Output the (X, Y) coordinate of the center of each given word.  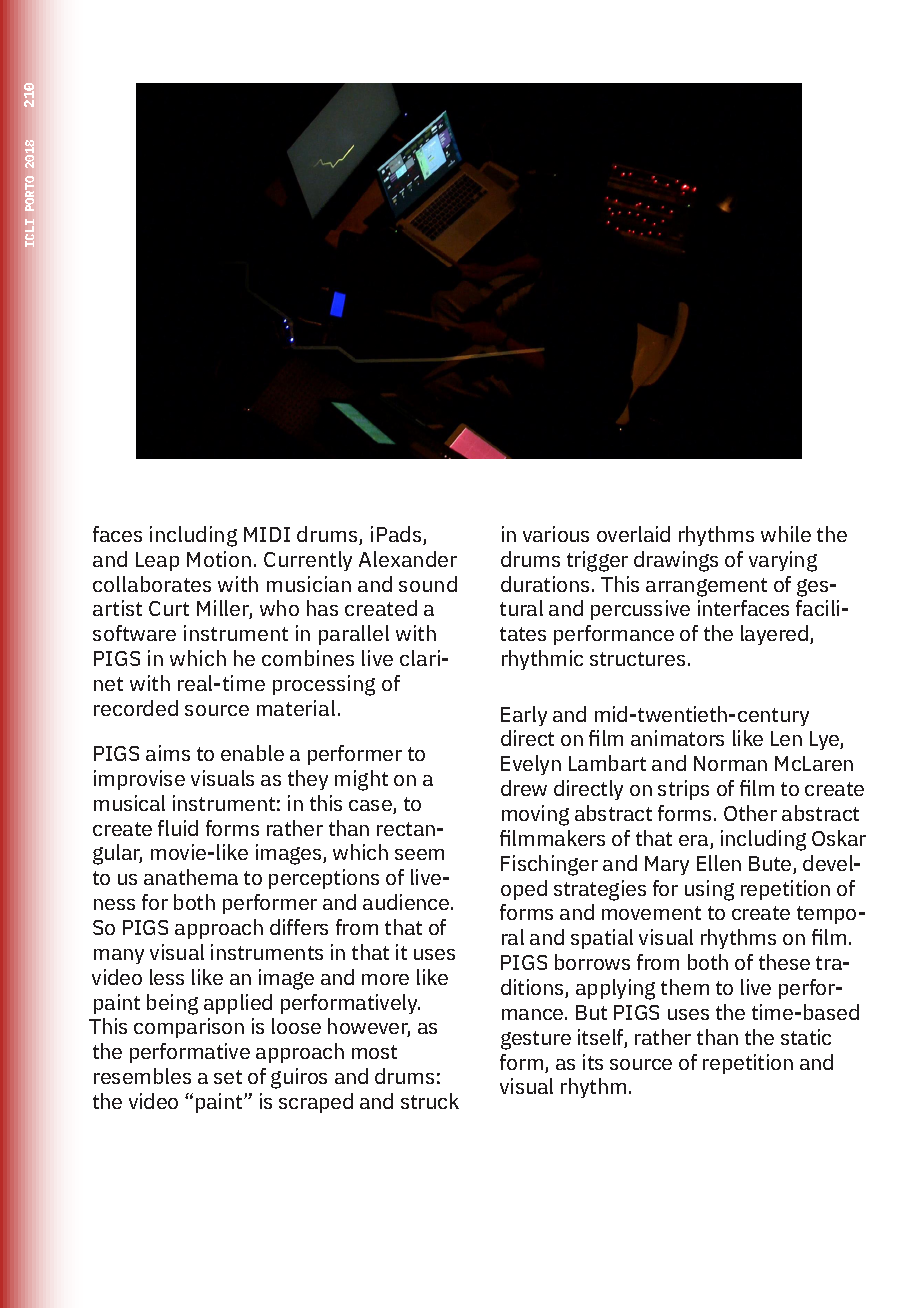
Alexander (408, 559)
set (228, 1077)
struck (430, 1101)
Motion (219, 559)
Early (524, 716)
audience (406, 902)
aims (168, 753)
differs (299, 927)
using (709, 890)
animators (677, 738)
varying (783, 561)
